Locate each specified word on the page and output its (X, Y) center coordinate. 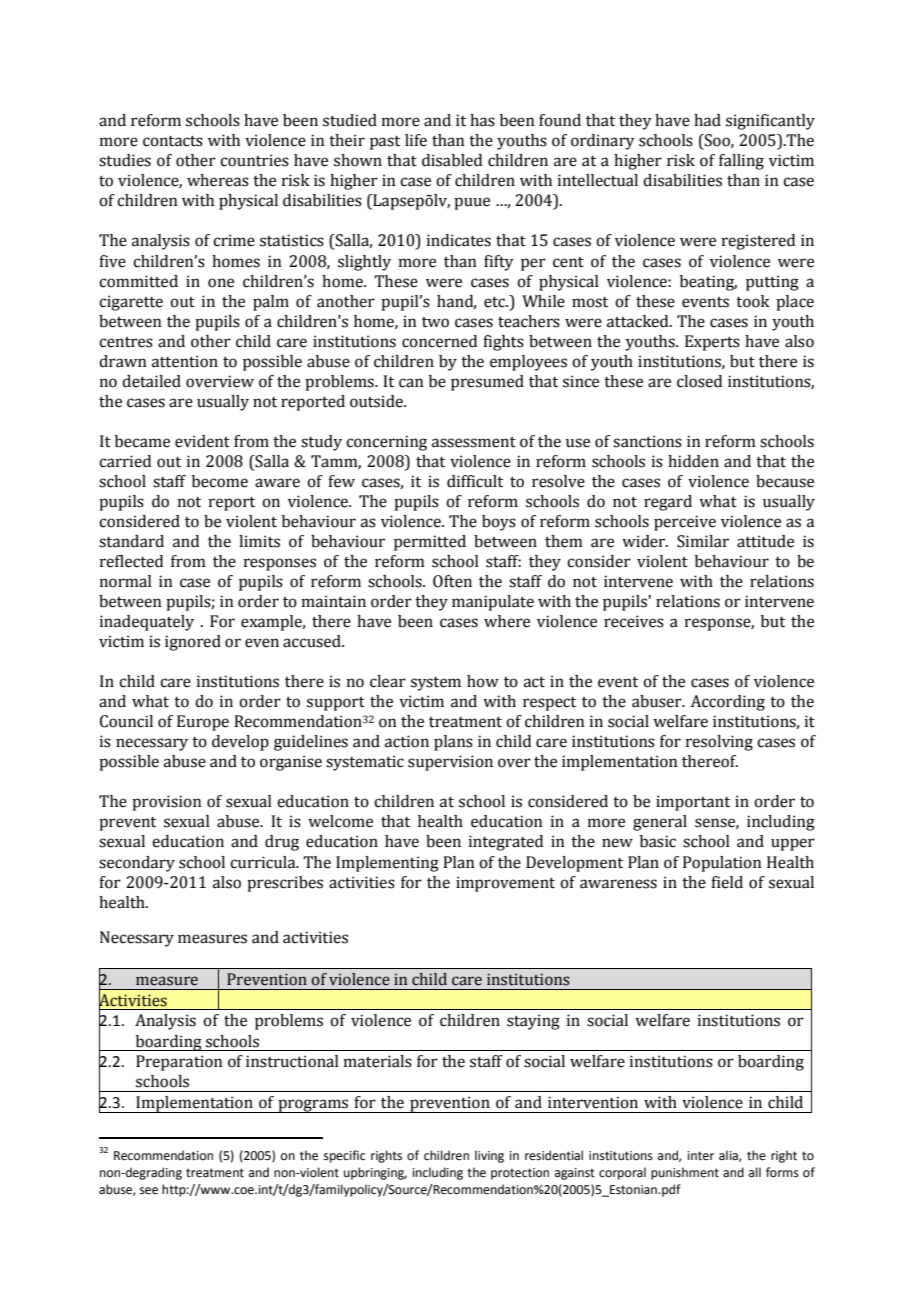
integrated (506, 843)
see (149, 1191)
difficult (475, 481)
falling (741, 162)
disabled (452, 160)
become (220, 481)
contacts (173, 141)
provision (166, 803)
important (693, 803)
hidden (693, 461)
